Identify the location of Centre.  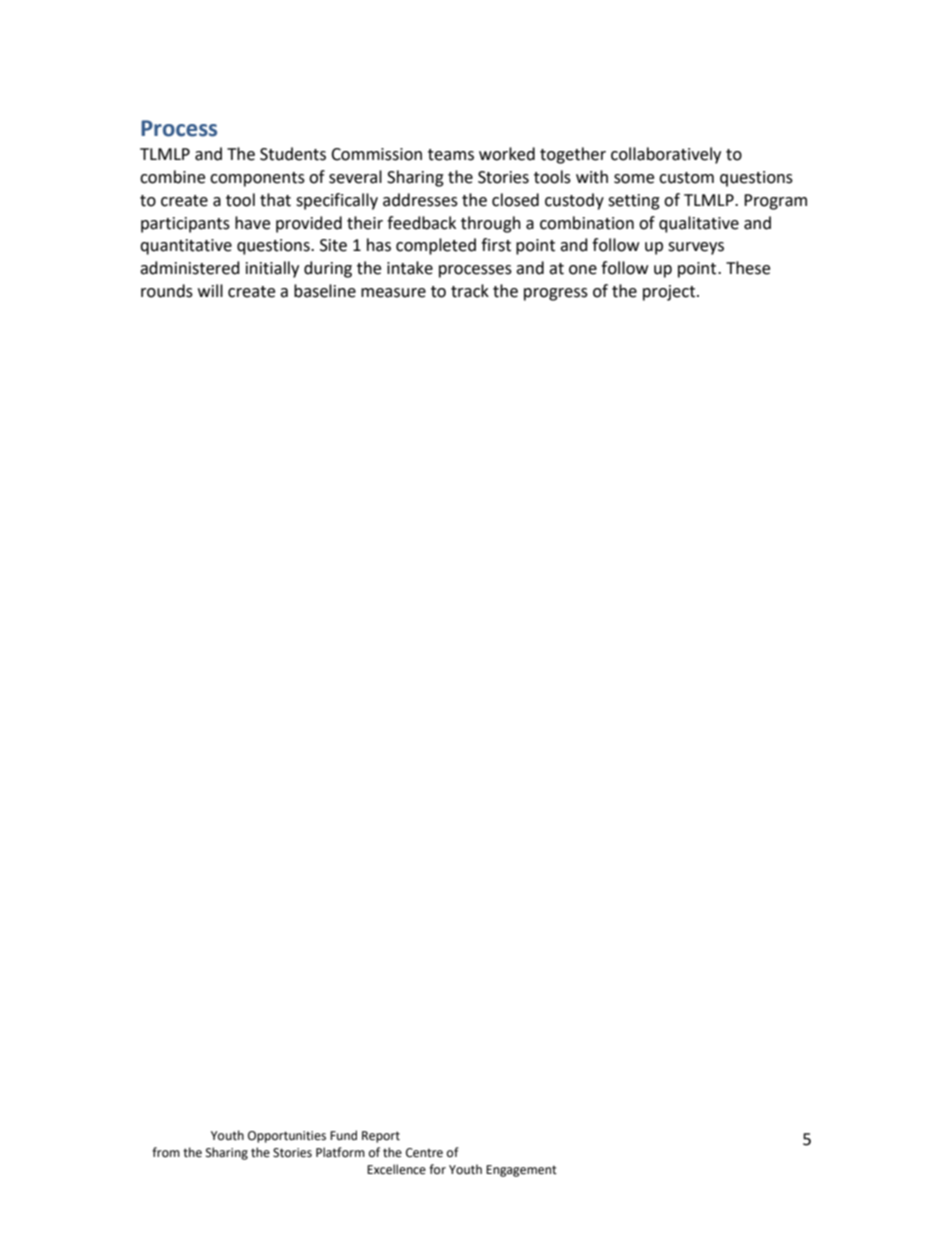
(424, 1153).
